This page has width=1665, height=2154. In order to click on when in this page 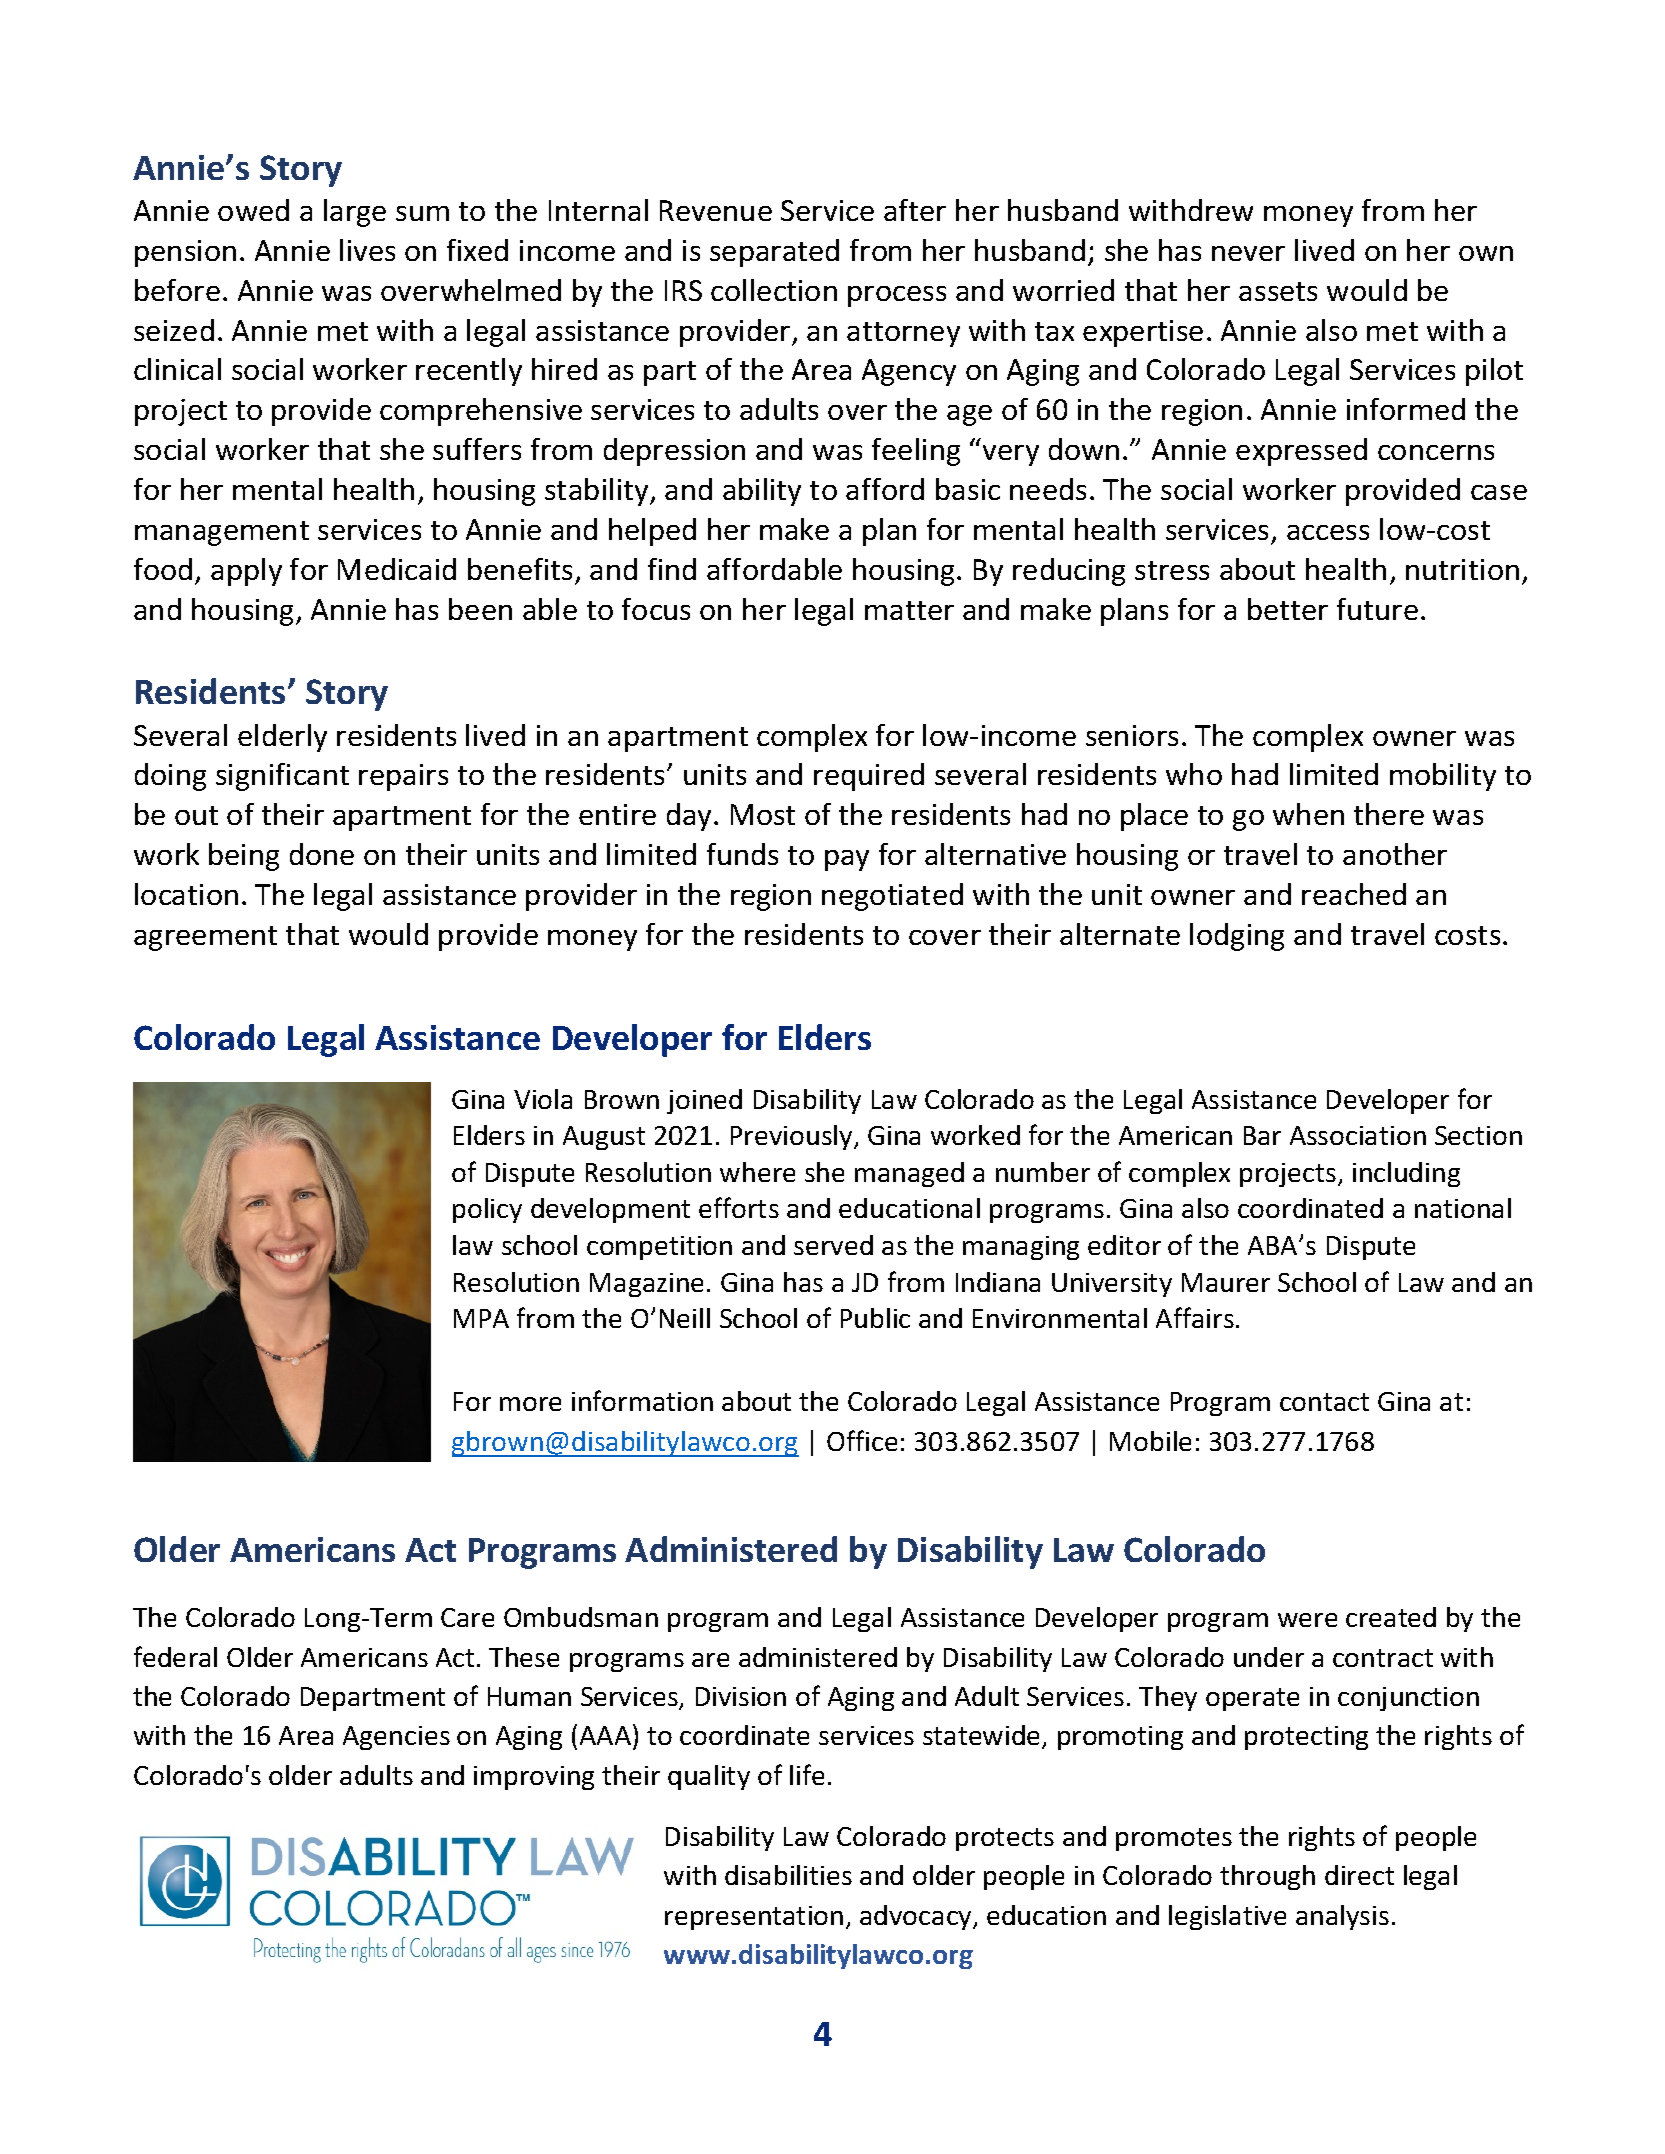, I will do `click(1308, 814)`.
